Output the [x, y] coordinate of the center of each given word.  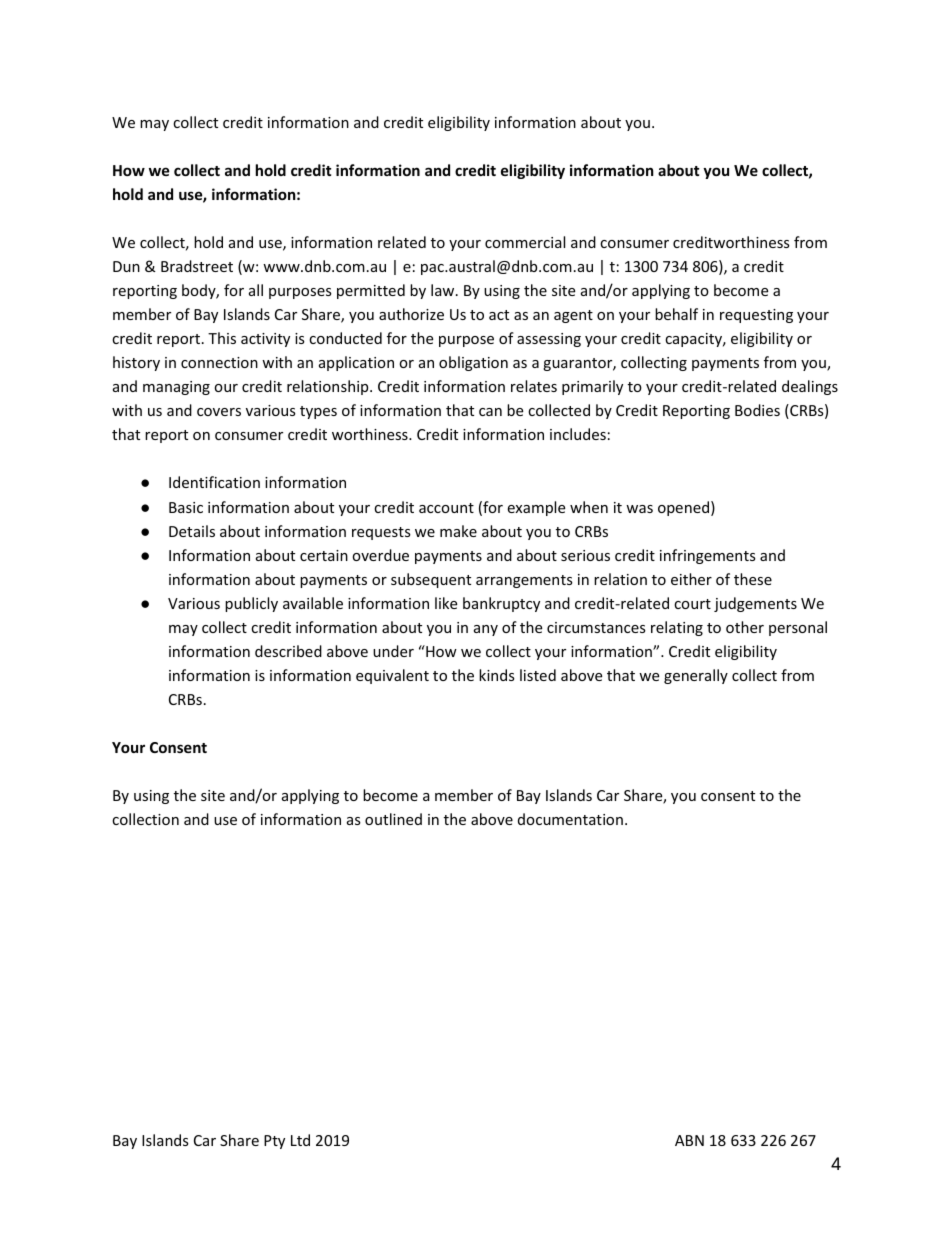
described [288, 651]
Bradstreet [197, 266]
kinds [497, 675]
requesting [756, 316]
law [444, 290]
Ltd [300, 1140]
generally [696, 676]
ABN [689, 1140]
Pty [274, 1142]
